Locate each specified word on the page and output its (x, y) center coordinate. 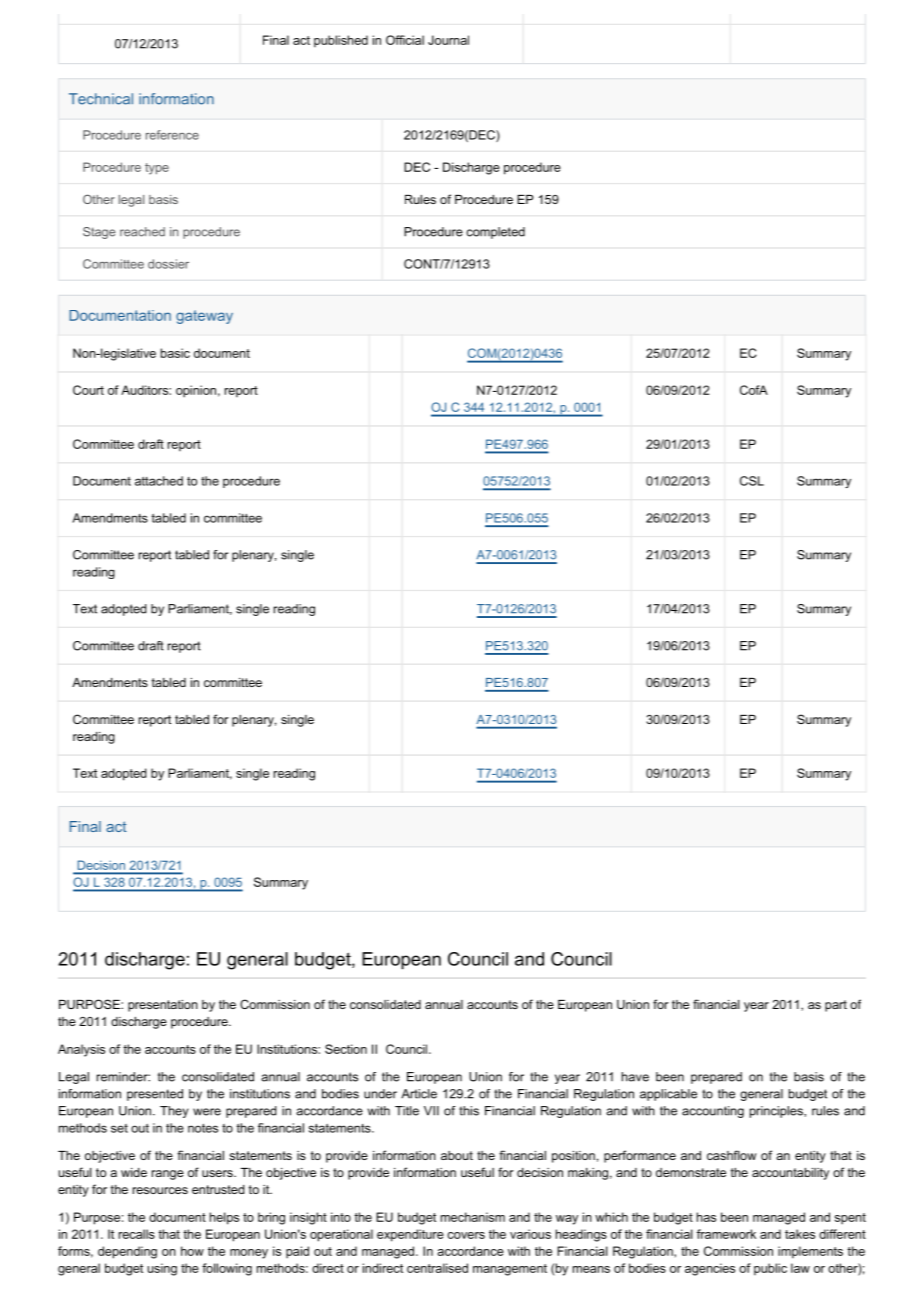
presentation (163, 1006)
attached (159, 481)
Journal (448, 40)
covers (466, 1235)
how (192, 1251)
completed (495, 233)
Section (346, 1049)
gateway (204, 317)
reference (172, 135)
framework (726, 1234)
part (836, 1006)
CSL (752, 481)
